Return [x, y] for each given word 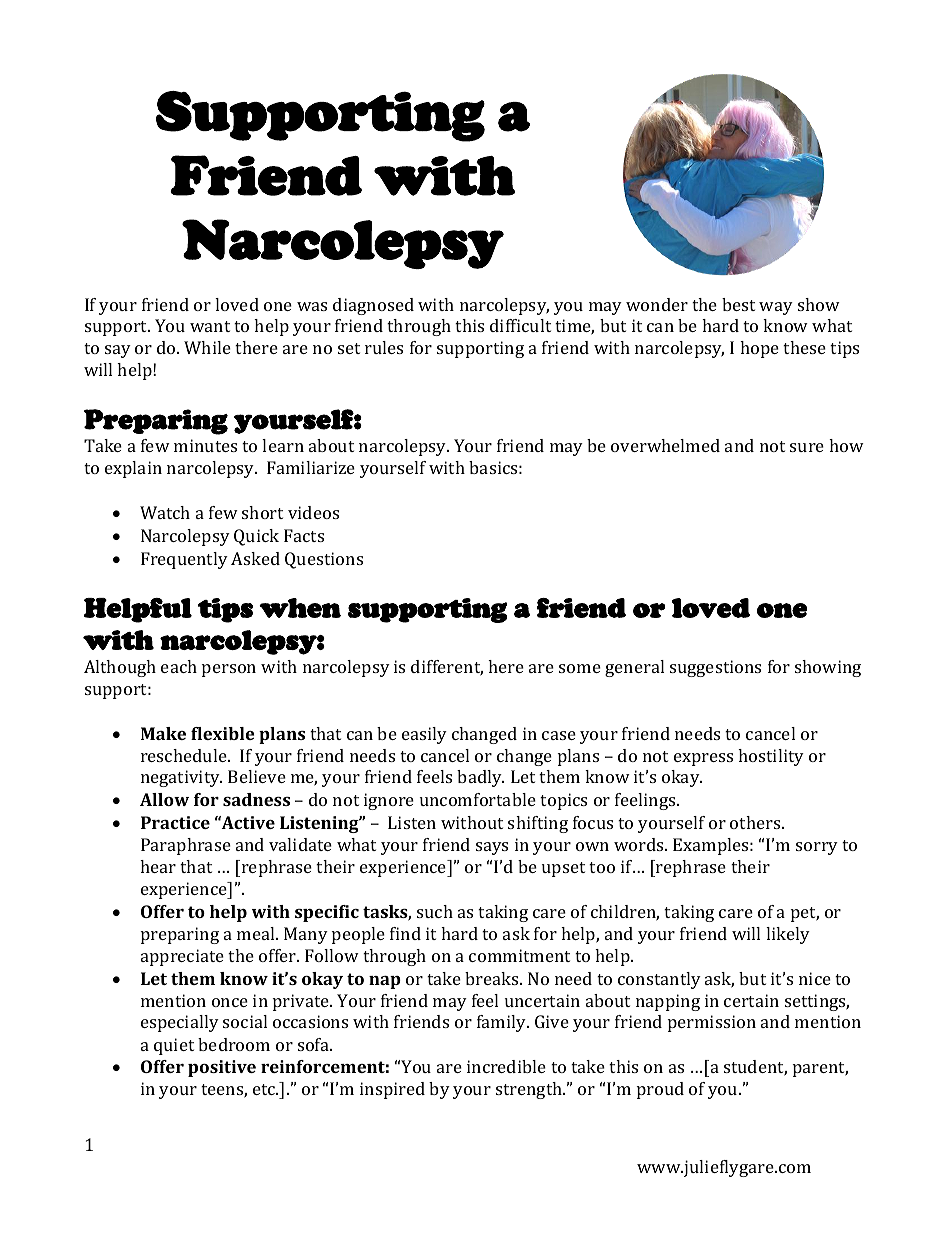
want [210, 326]
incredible [506, 1066]
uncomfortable [478, 799]
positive [222, 1068]
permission [712, 1023]
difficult [520, 325]
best [738, 304]
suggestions [715, 668]
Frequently [184, 560]
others [756, 822]
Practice [175, 822]
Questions [324, 560]
